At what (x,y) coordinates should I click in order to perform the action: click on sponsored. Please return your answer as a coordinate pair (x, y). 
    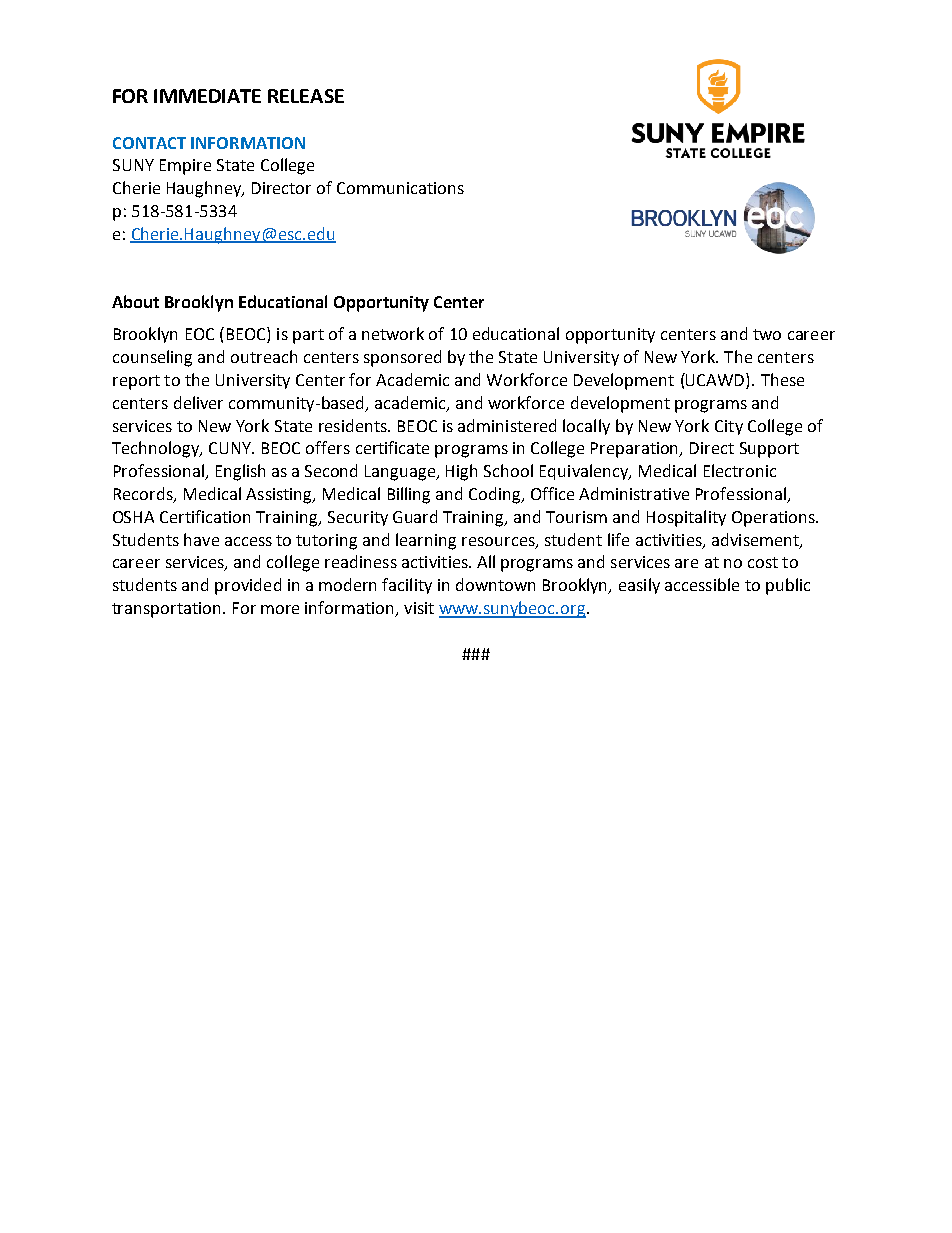
    Looking at the image, I should click on (402, 358).
